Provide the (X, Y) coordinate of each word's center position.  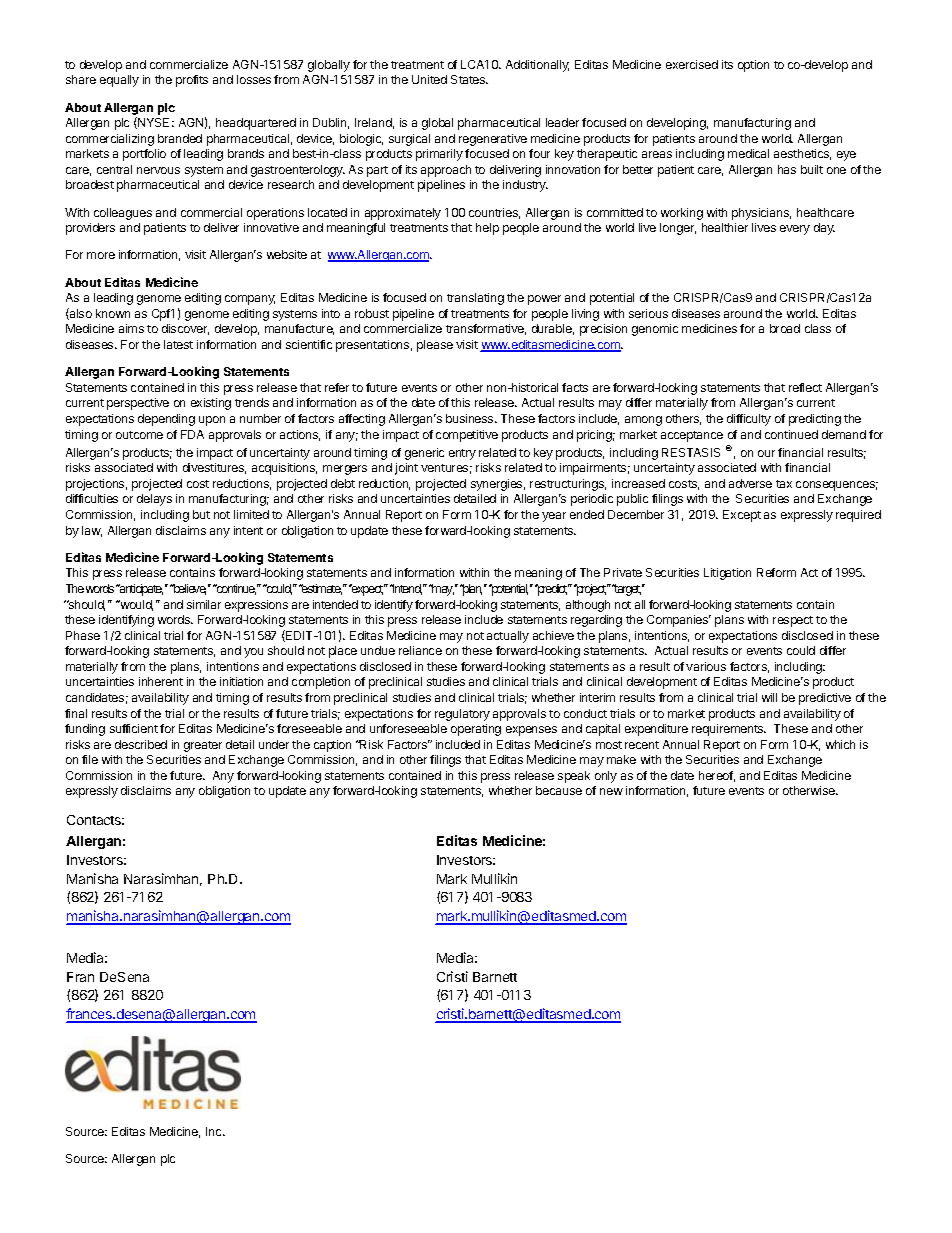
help (487, 229)
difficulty (749, 420)
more (101, 255)
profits (192, 81)
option (753, 66)
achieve (553, 635)
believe (188, 589)
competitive (467, 436)
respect (793, 621)
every (795, 230)
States (469, 79)
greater (203, 746)
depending (166, 420)
